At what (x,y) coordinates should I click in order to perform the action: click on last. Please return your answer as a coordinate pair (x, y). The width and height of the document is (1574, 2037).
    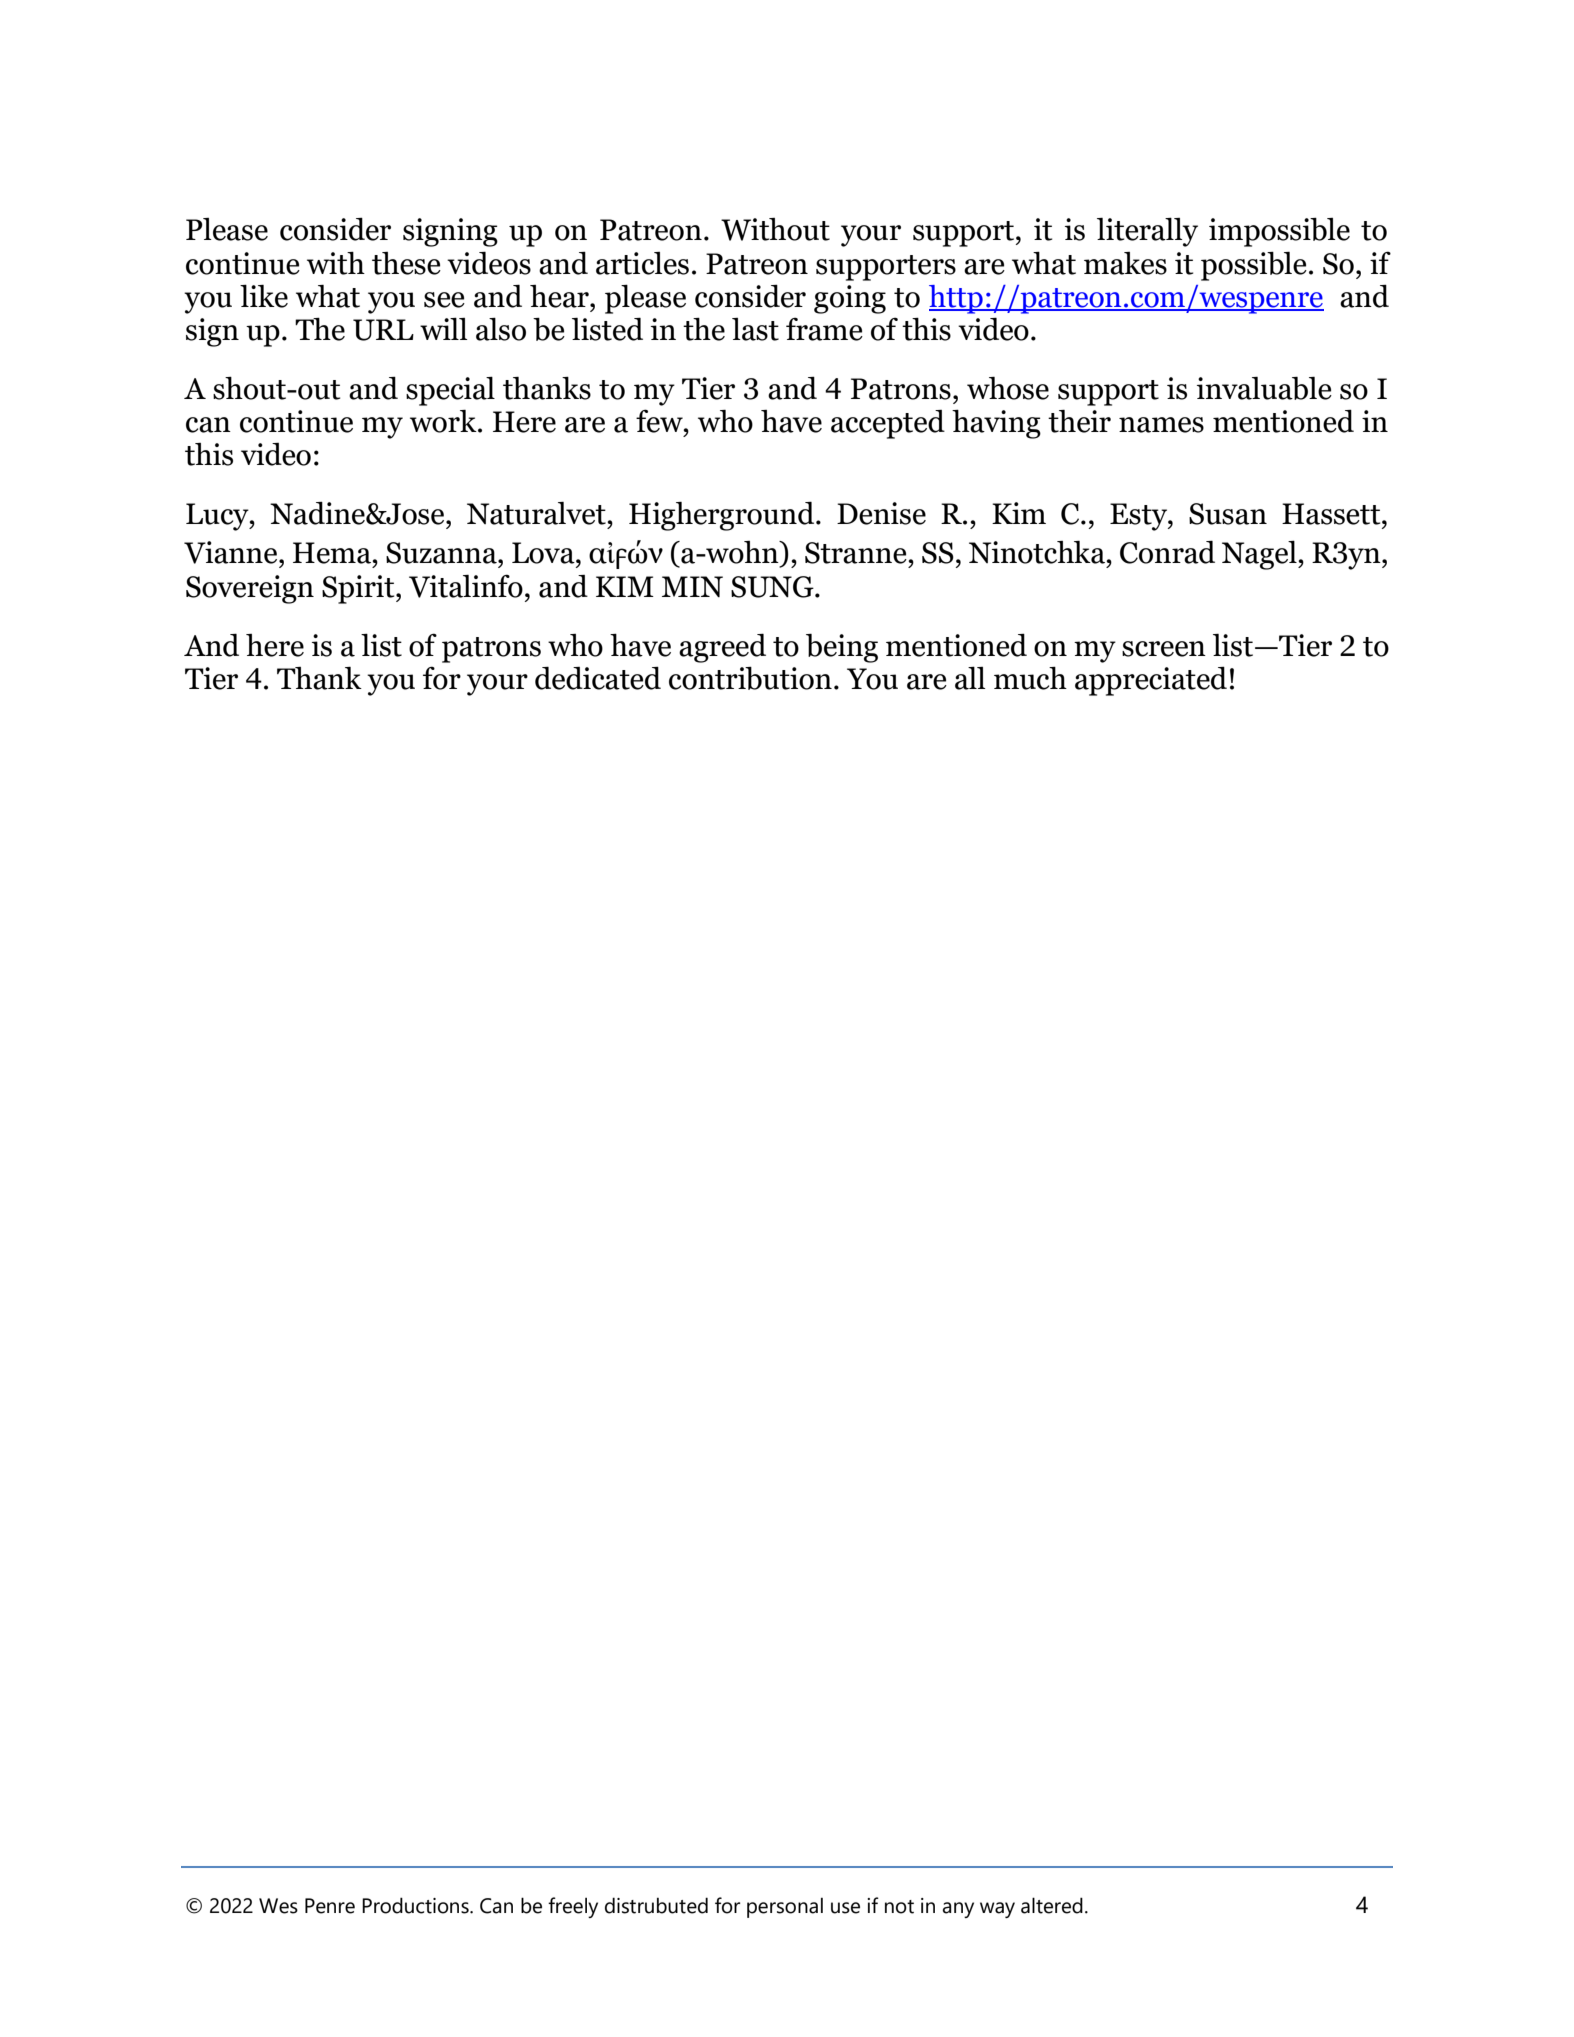
    Looking at the image, I should click on (755, 329).
